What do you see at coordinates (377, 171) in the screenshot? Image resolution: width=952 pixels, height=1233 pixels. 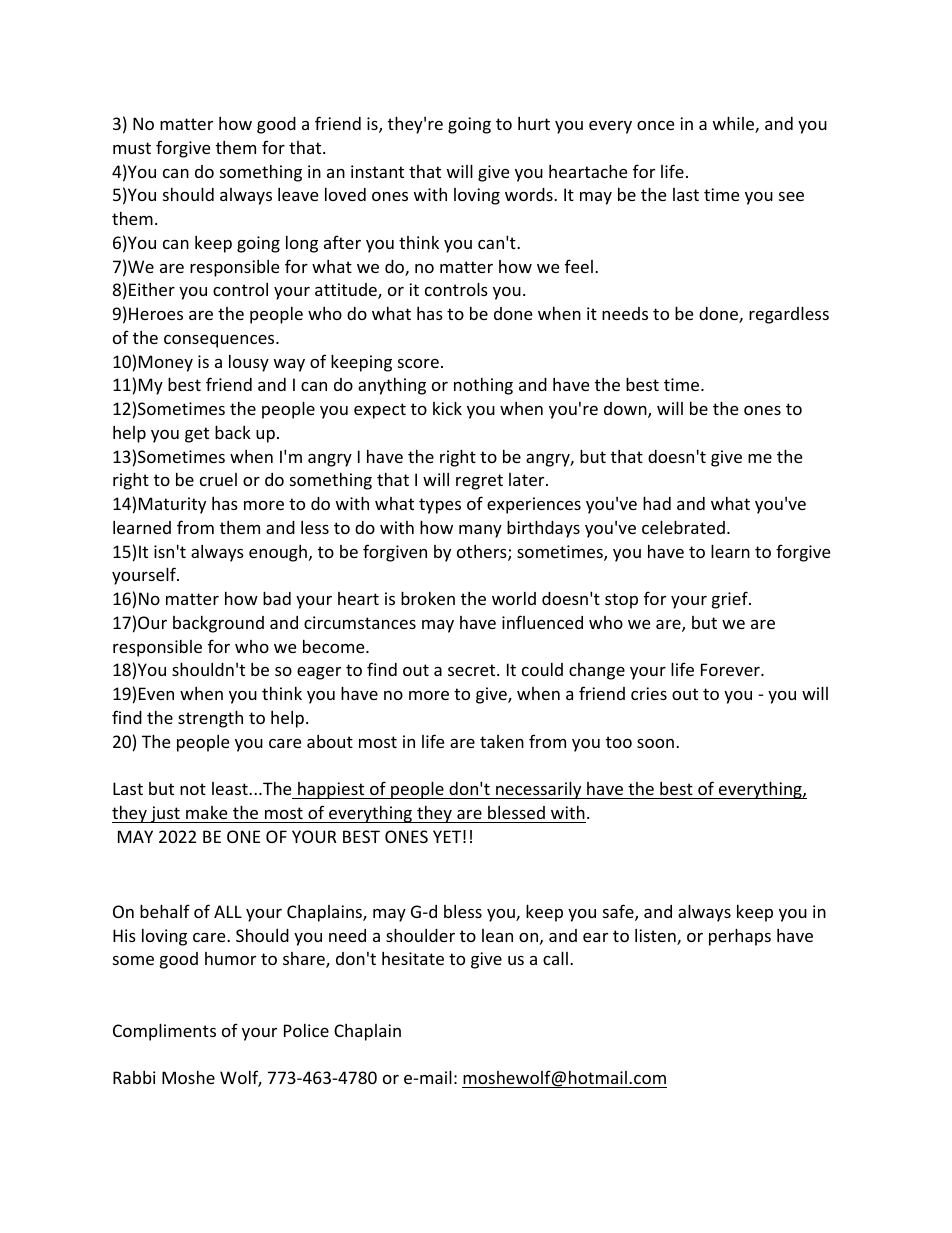 I see `instant` at bounding box center [377, 171].
